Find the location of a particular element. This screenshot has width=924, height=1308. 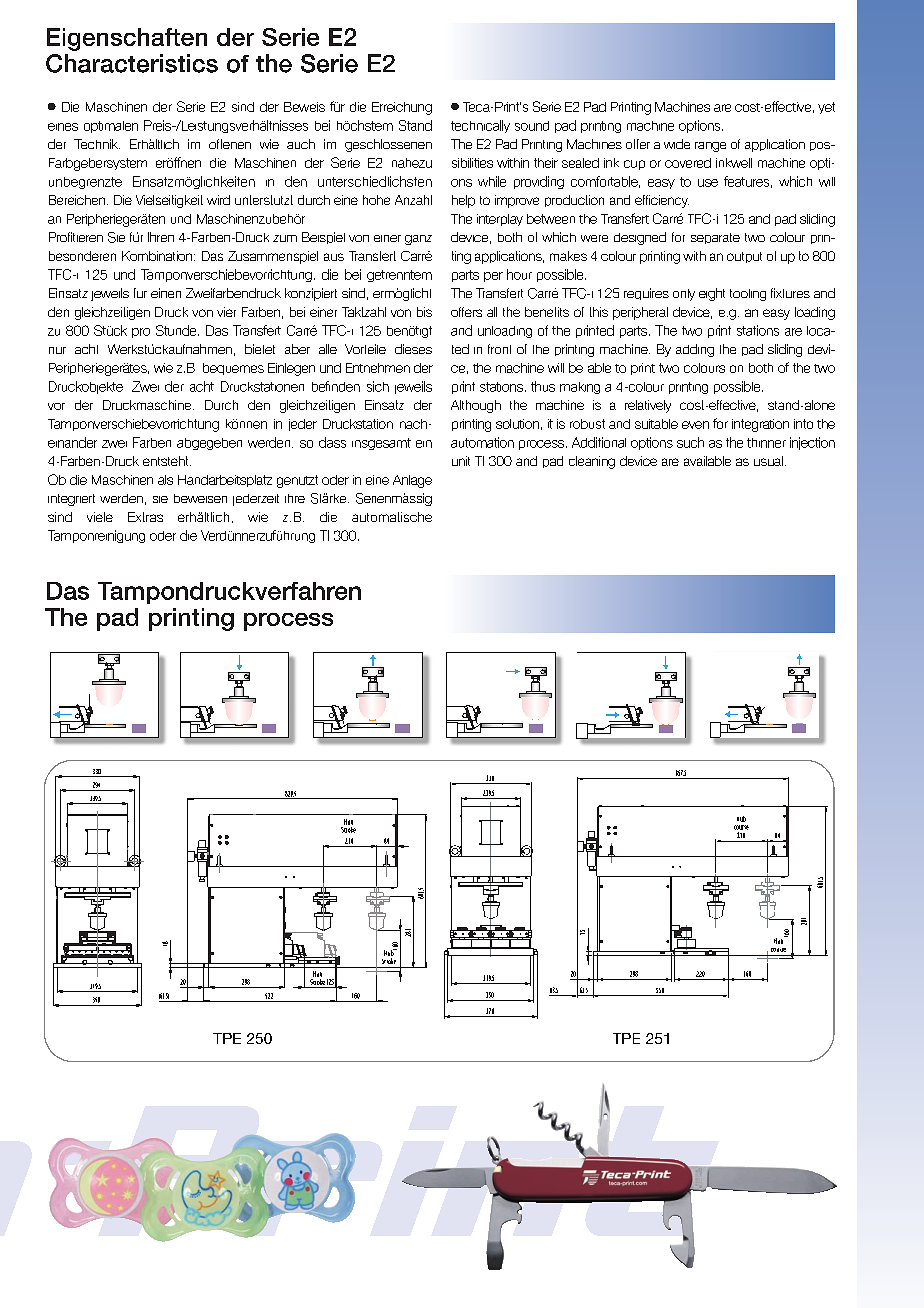

Characteristics is located at coordinates (132, 63).
